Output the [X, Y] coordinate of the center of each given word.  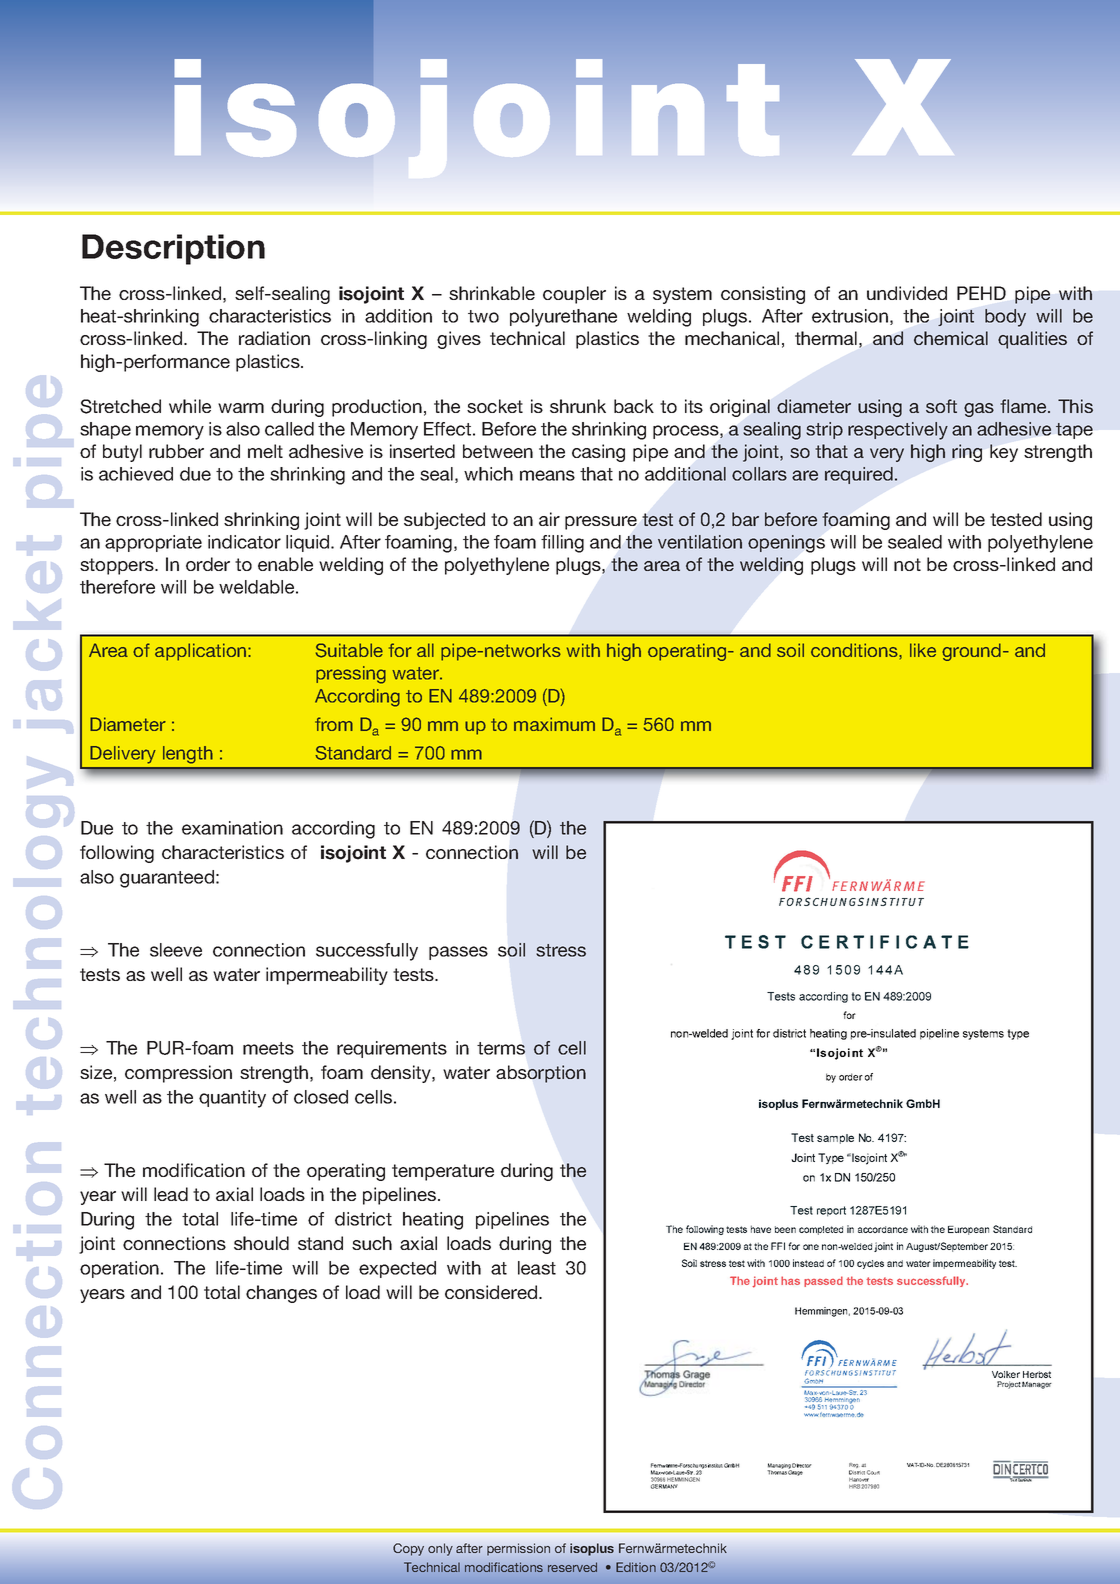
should [261, 1243]
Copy [408, 1549]
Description [173, 249]
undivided [907, 293]
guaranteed [167, 879]
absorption [541, 1074]
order [208, 564]
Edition [636, 1567]
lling [568, 544]
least [537, 1268]
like [923, 650]
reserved [572, 1567]
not [907, 564]
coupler [574, 295]
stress [561, 950]
